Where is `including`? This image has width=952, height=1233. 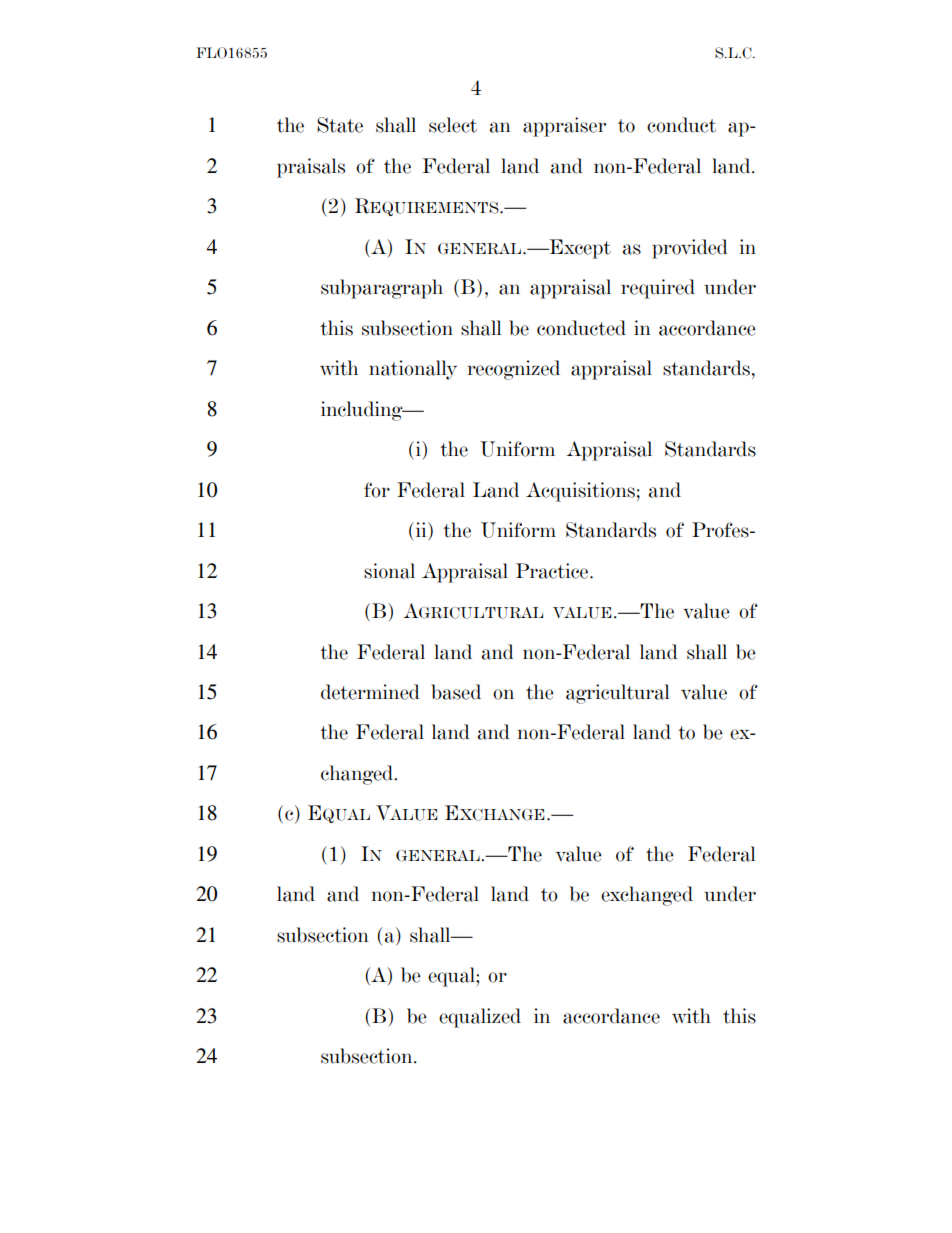
including is located at coordinates (363, 411).
